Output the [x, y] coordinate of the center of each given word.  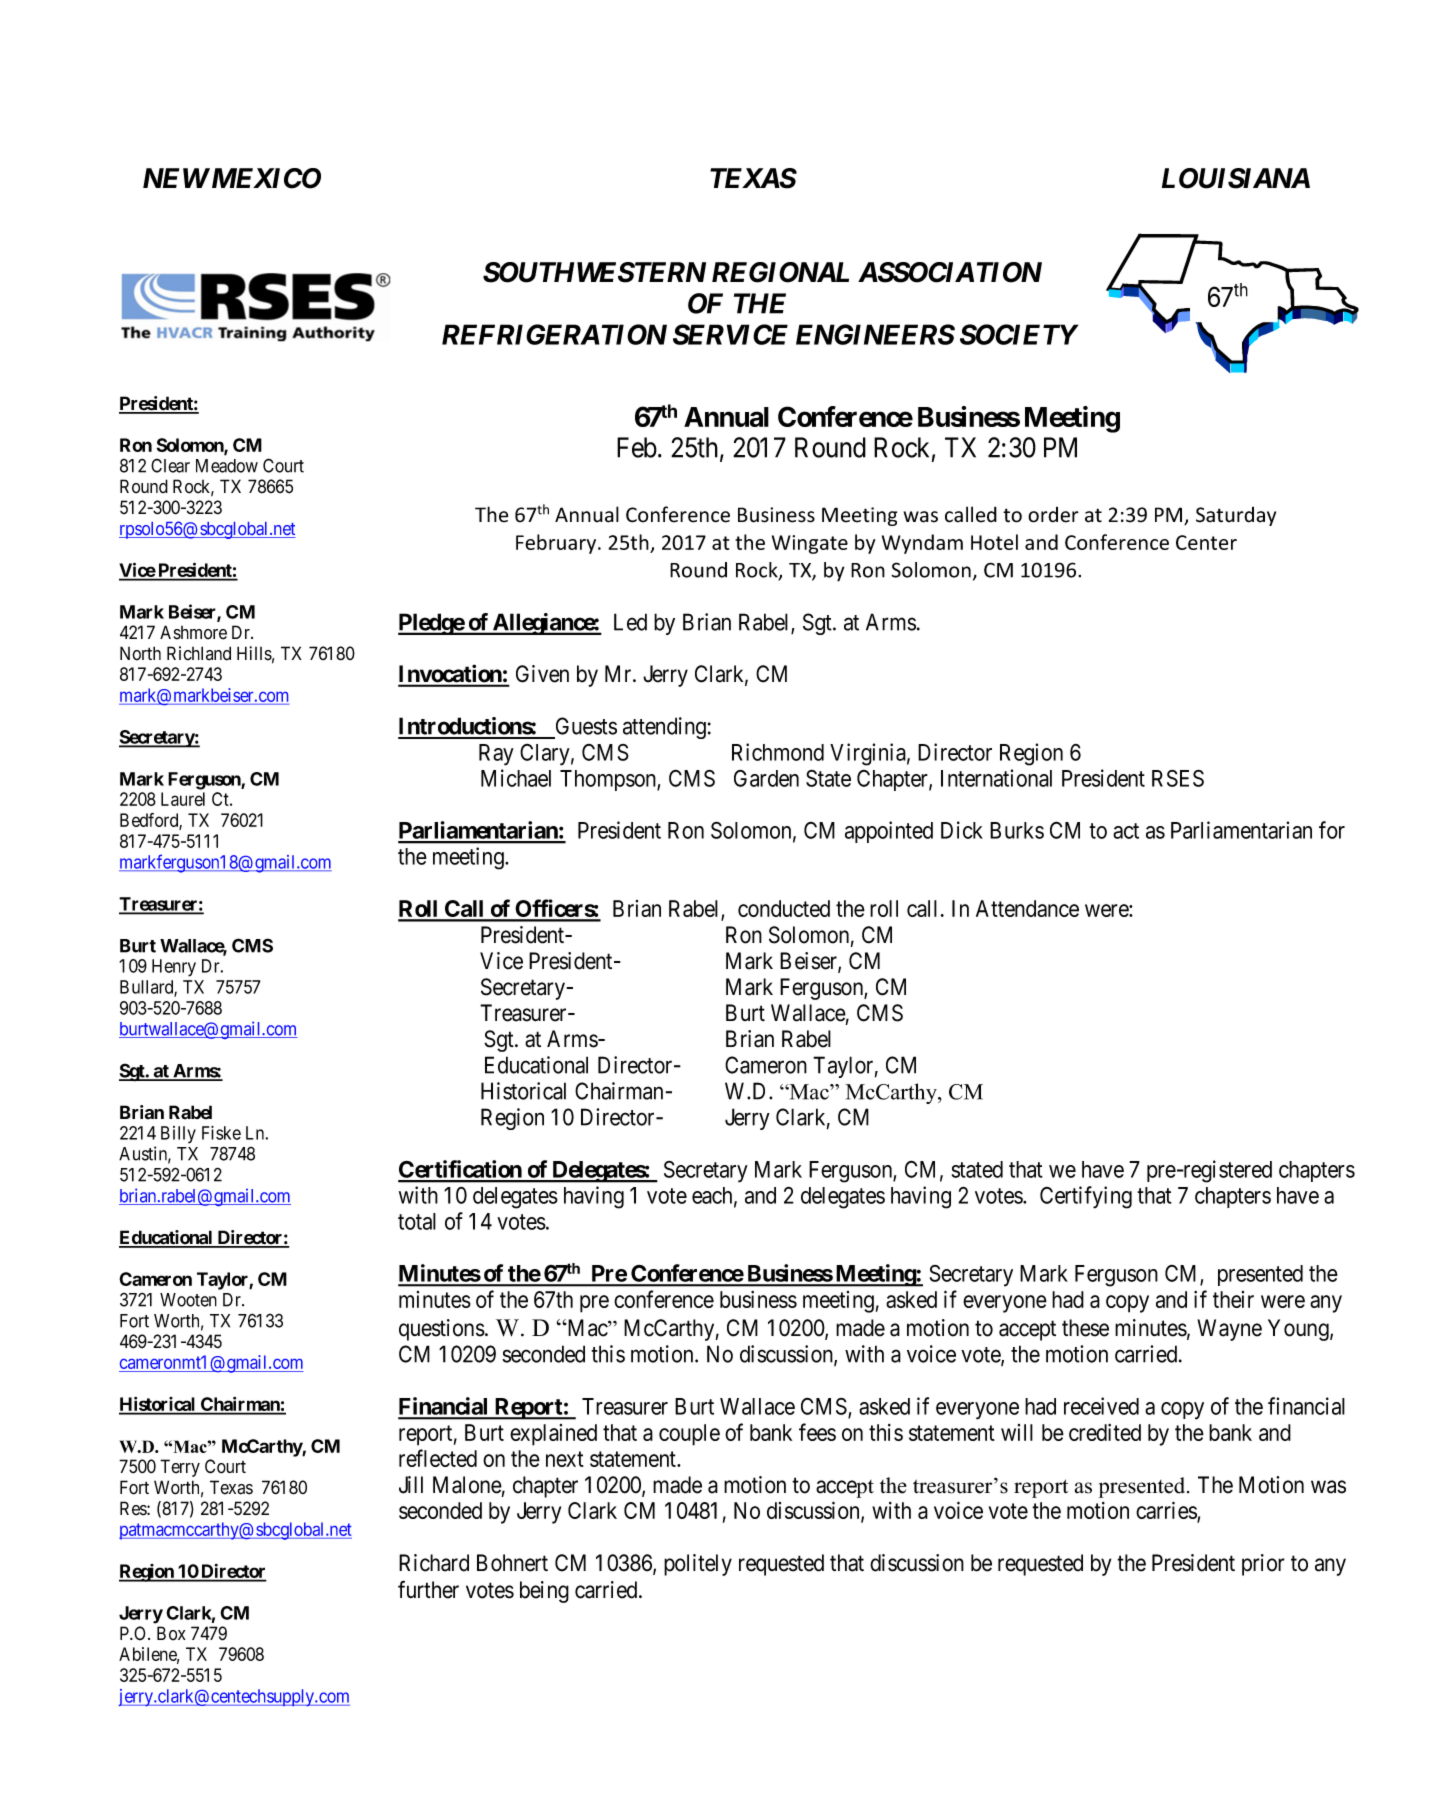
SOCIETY [1019, 334]
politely [698, 1565]
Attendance [1027, 908]
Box [171, 1633]
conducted [784, 908]
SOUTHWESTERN [594, 272]
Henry [174, 968]
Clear [170, 465]
